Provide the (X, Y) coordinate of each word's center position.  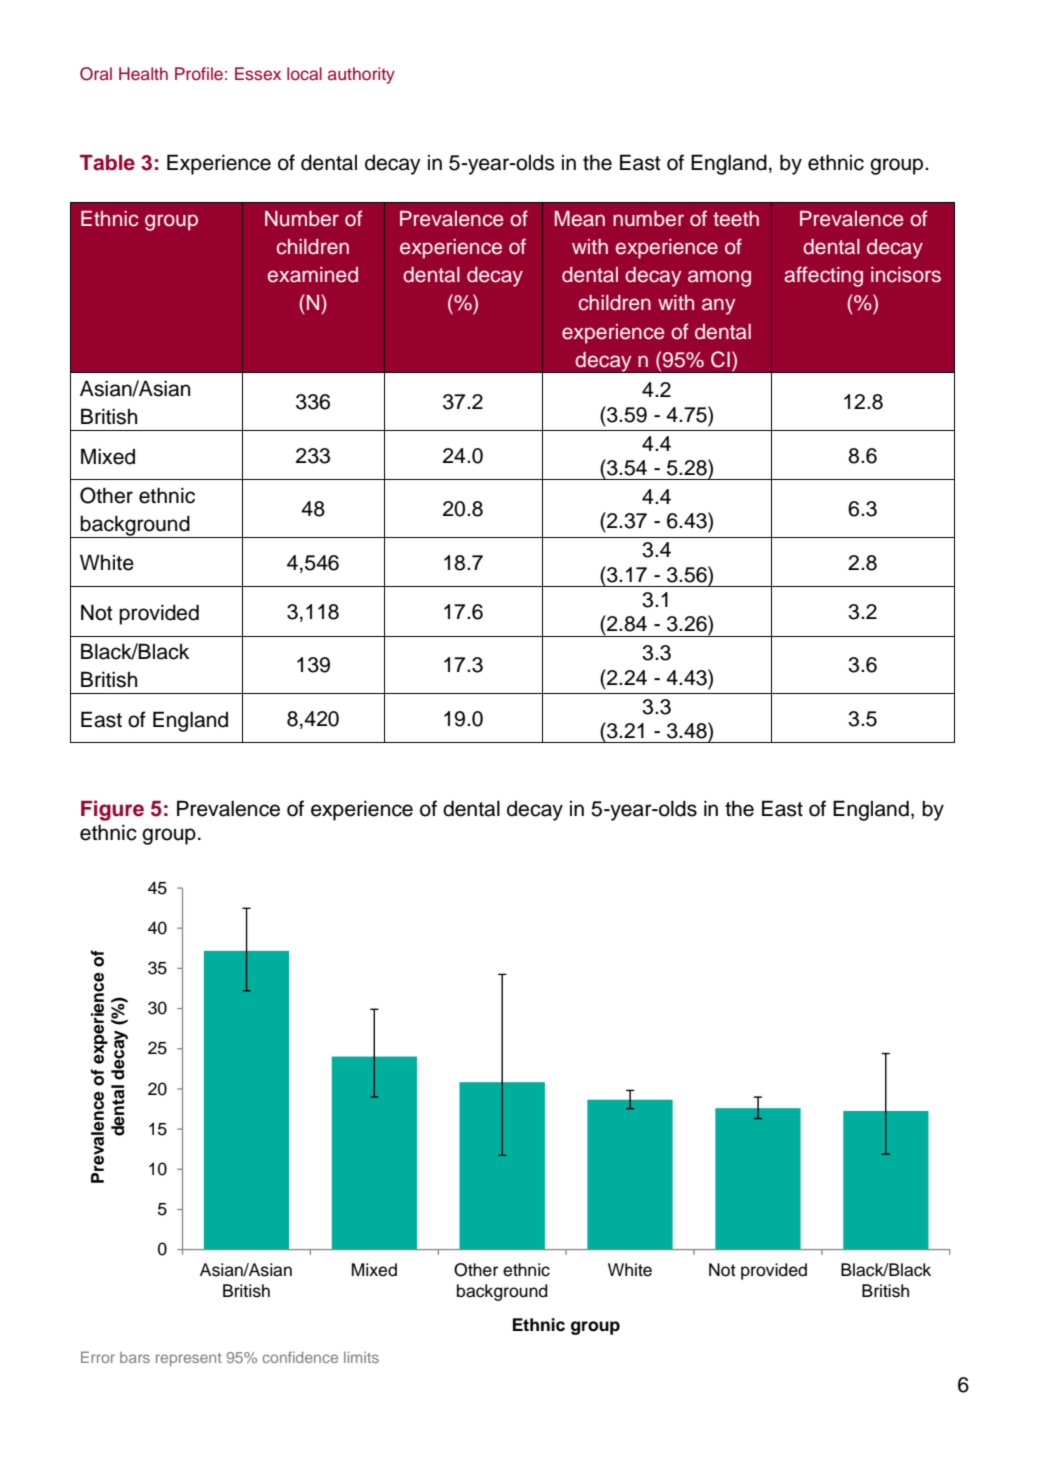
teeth (736, 219)
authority (361, 75)
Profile (199, 74)
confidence (300, 1357)
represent (189, 1359)
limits (361, 1357)
